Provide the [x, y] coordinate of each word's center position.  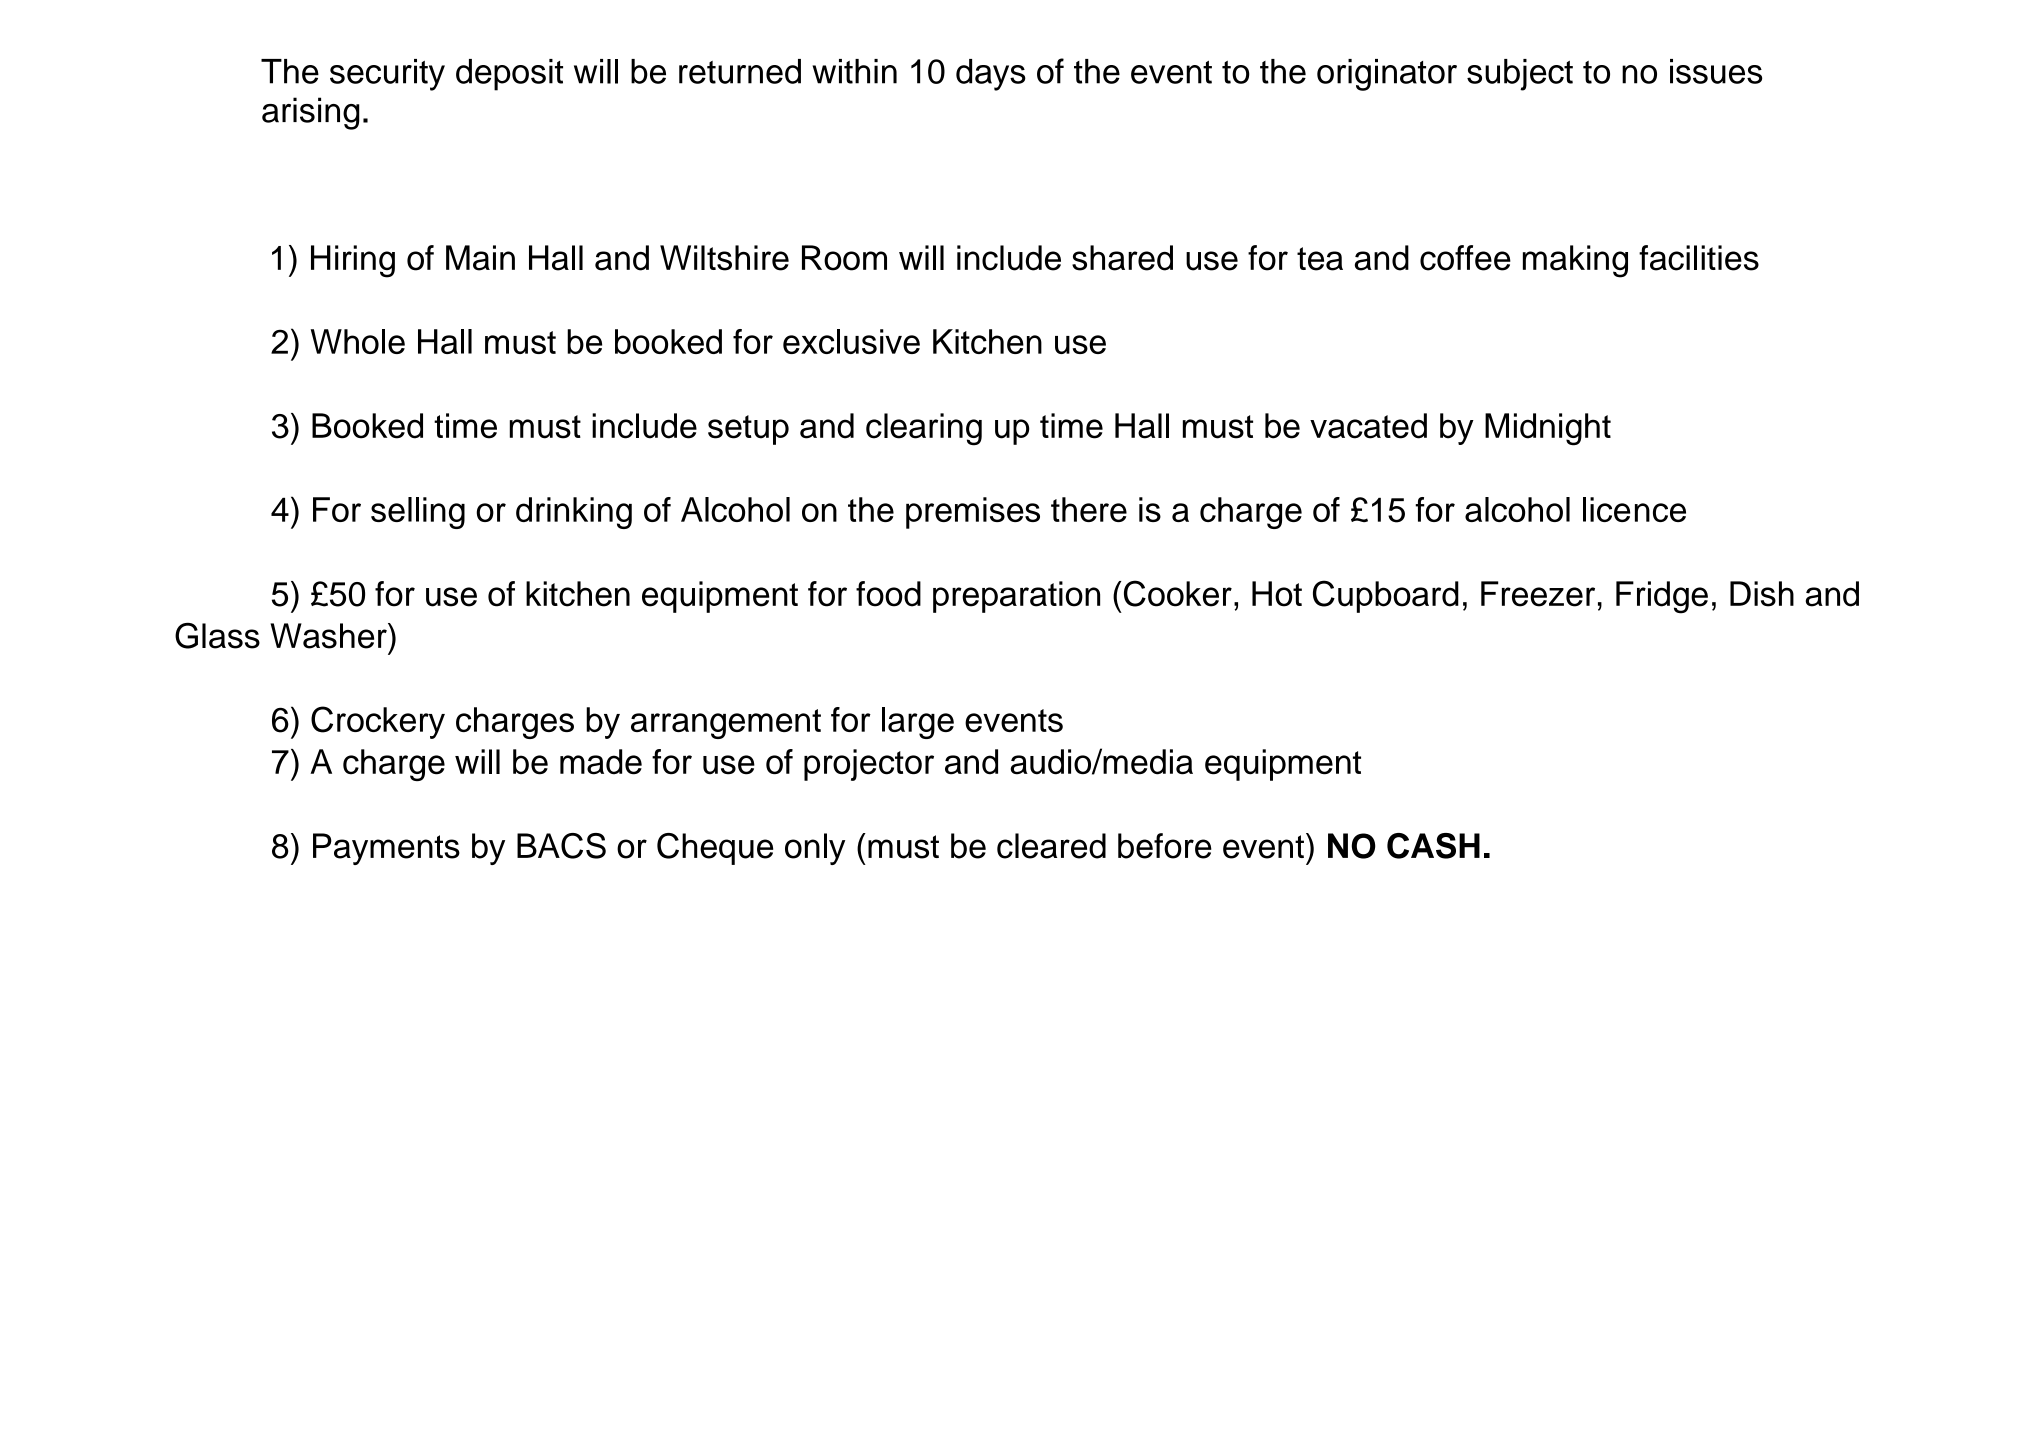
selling [418, 513]
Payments [386, 849]
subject [1520, 75]
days [991, 75]
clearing [924, 429]
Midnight [1548, 429]
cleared [1051, 846]
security [387, 75]
